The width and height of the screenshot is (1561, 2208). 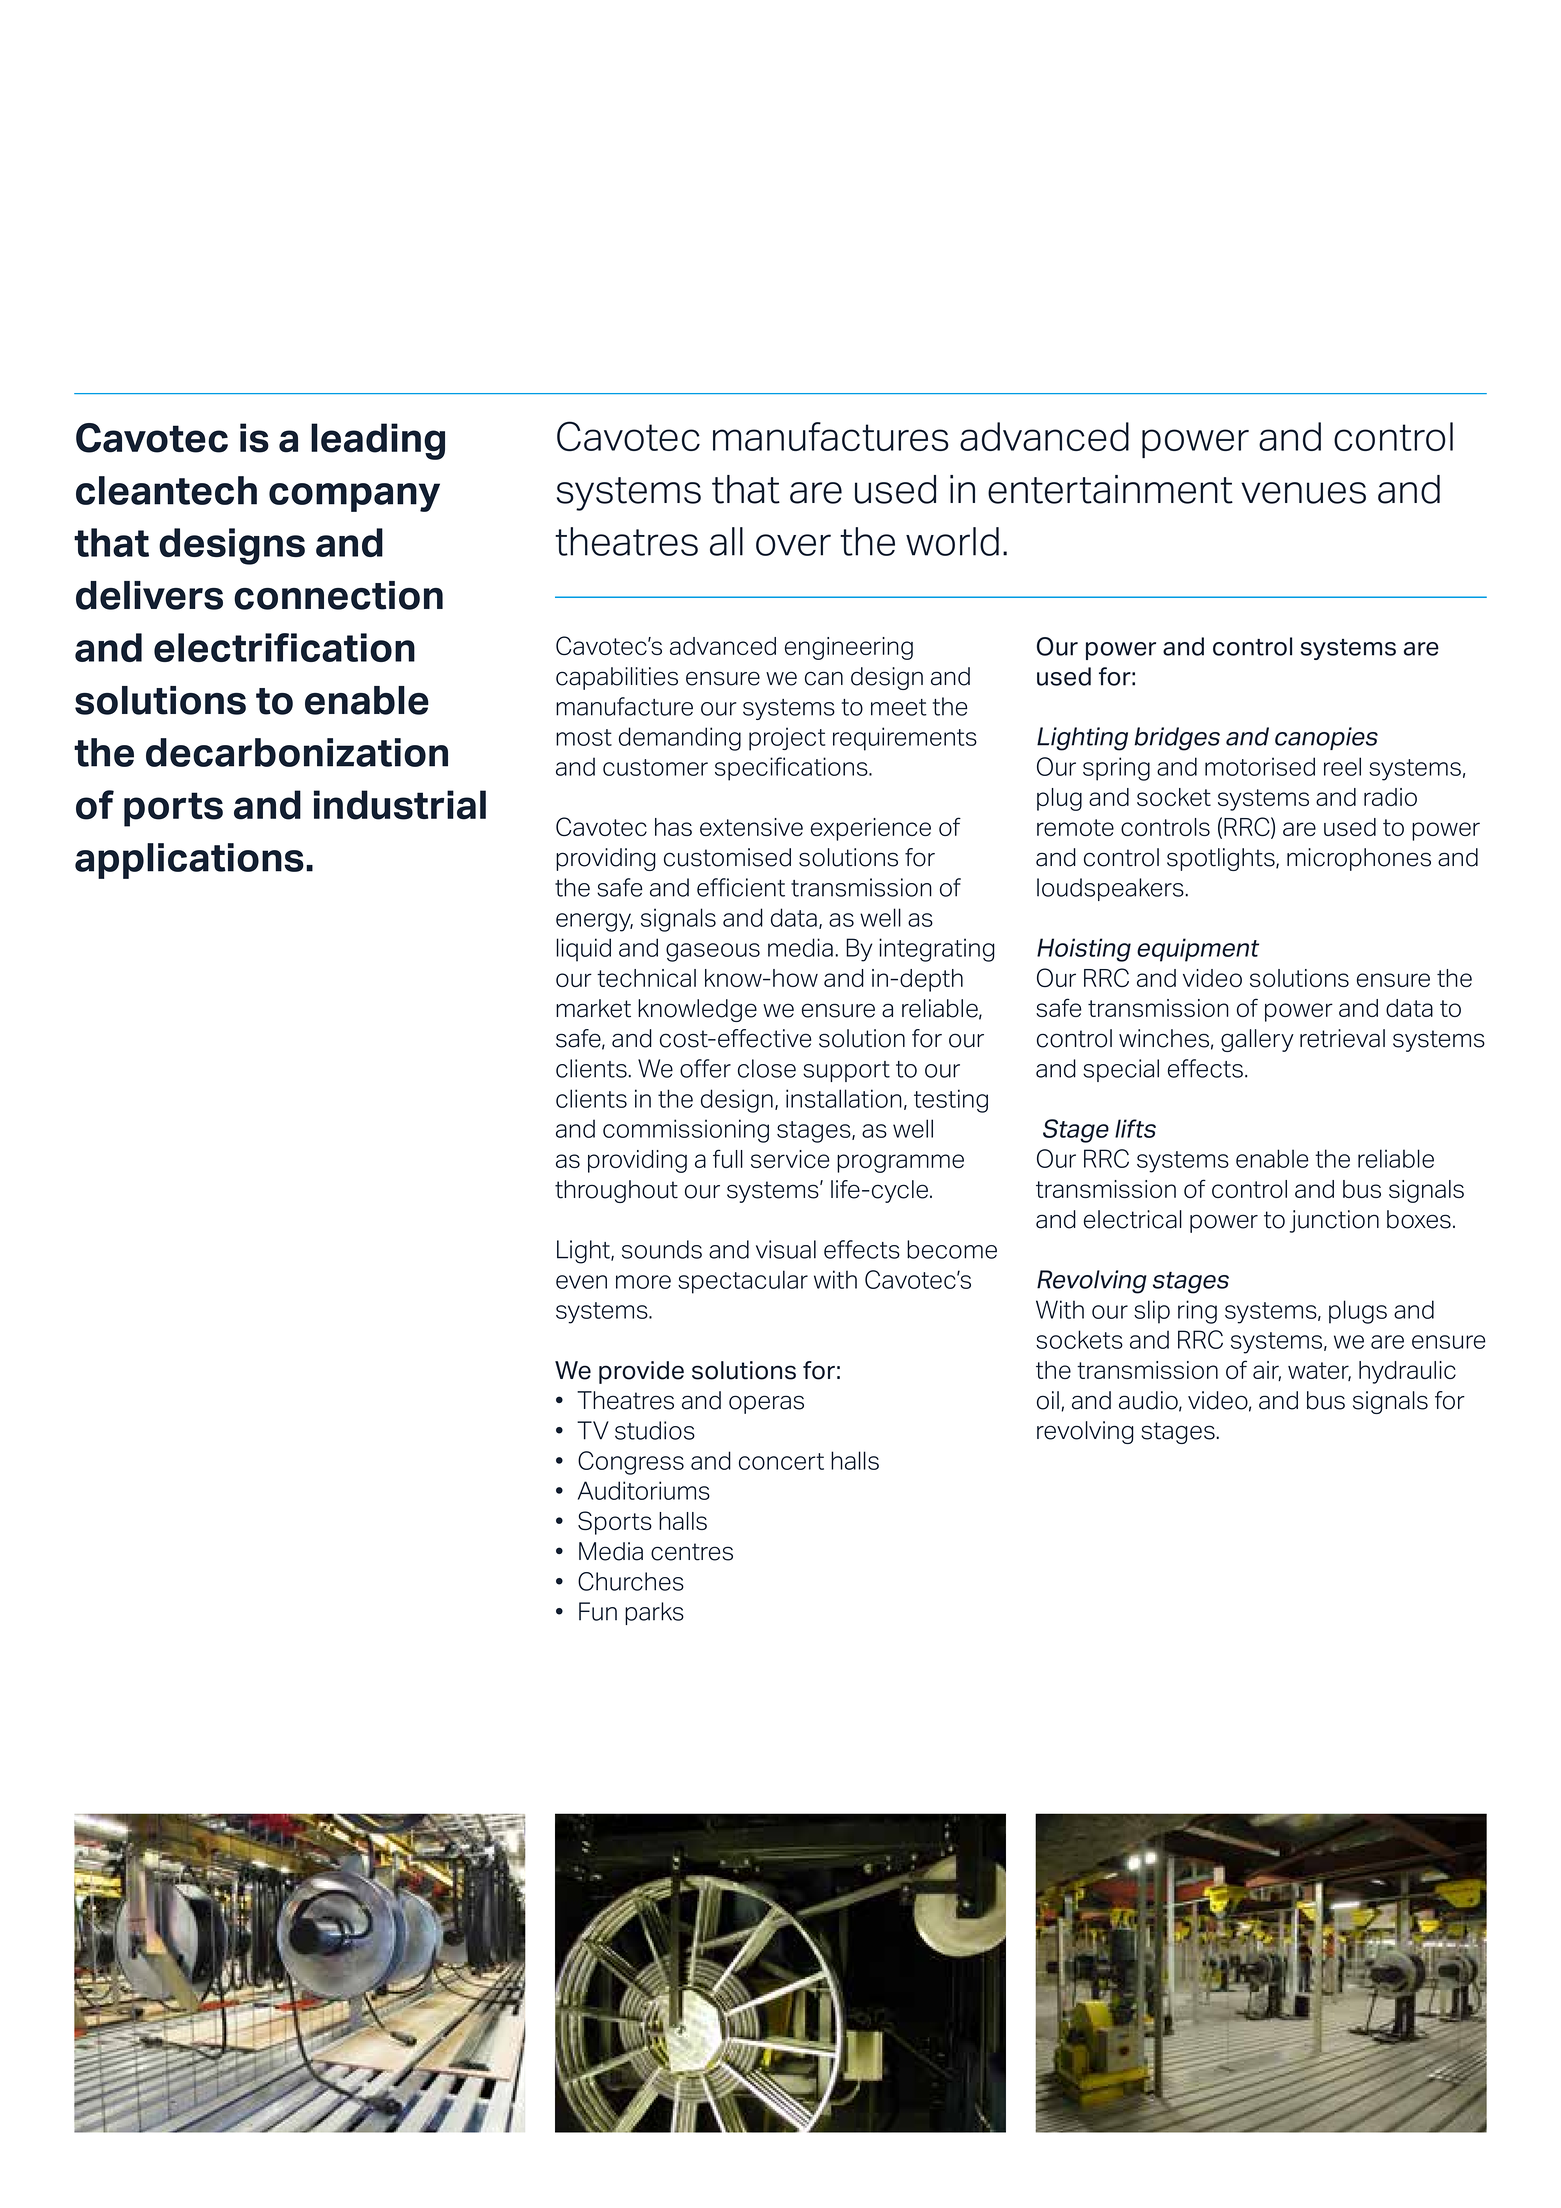 What do you see at coordinates (1359, 859) in the screenshot?
I see `microphones` at bounding box center [1359, 859].
